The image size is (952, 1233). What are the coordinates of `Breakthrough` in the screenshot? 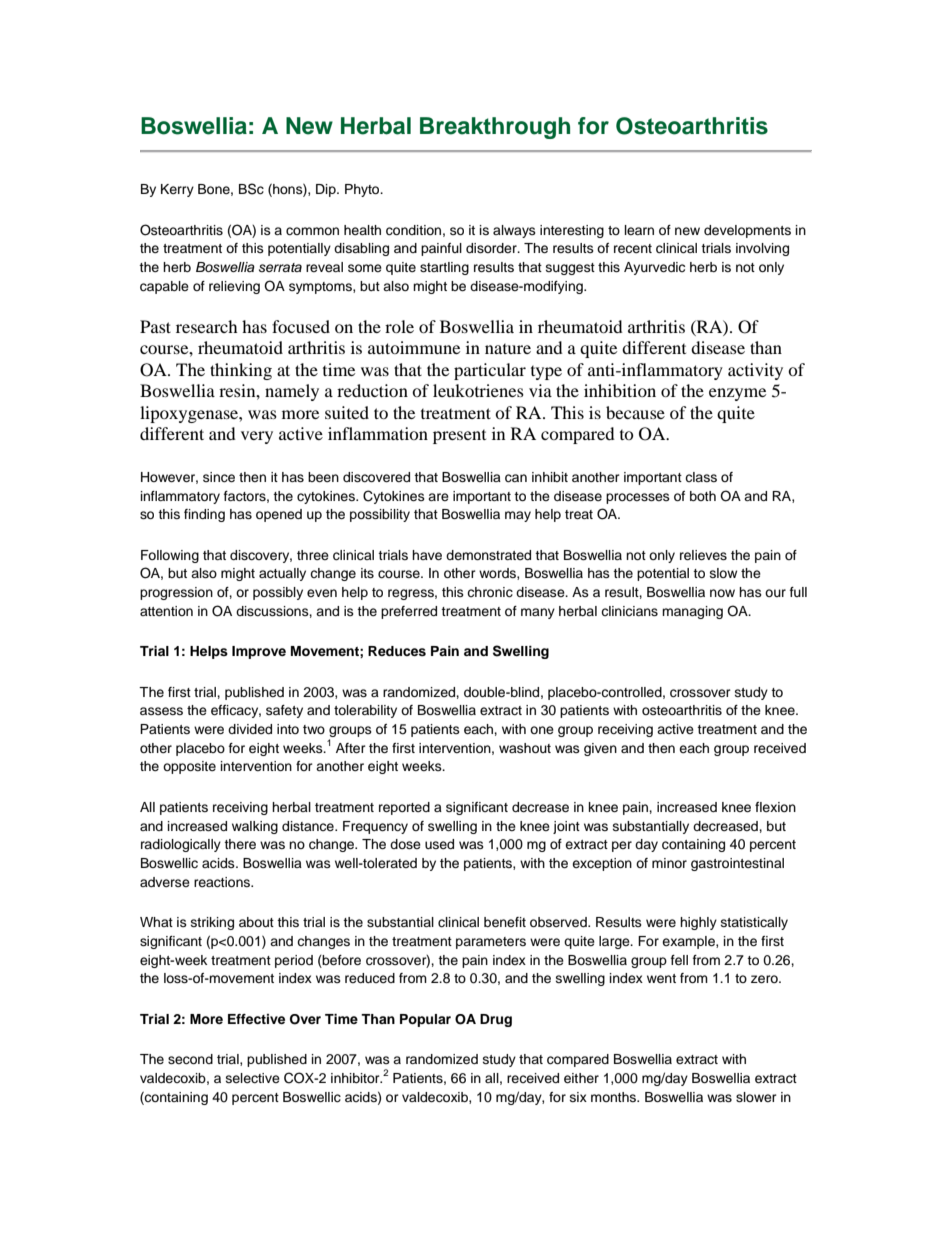 It's located at (495, 128).
